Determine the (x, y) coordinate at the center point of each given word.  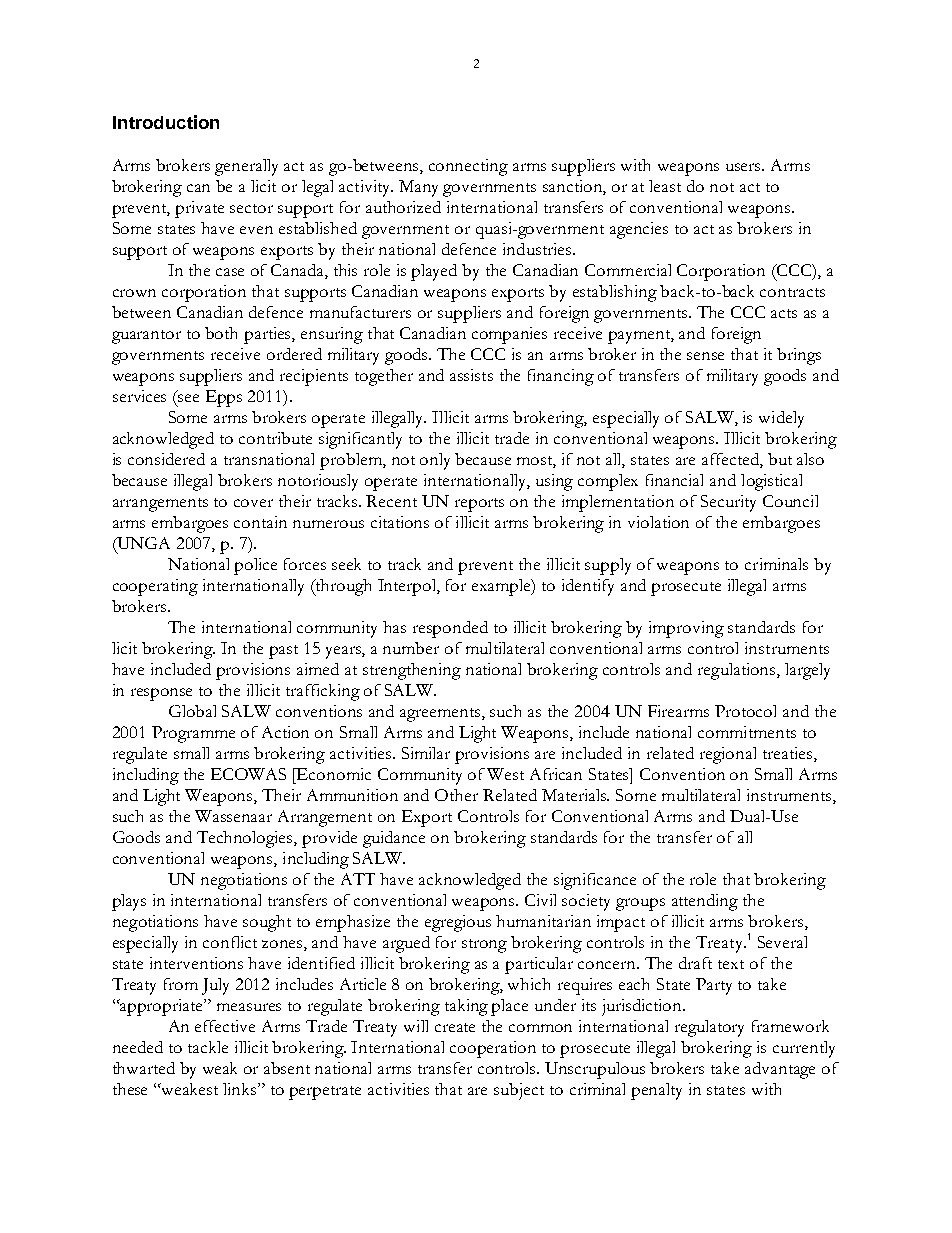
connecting (468, 167)
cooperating (155, 587)
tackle (208, 1047)
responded (450, 629)
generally (246, 167)
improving (686, 629)
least (665, 186)
